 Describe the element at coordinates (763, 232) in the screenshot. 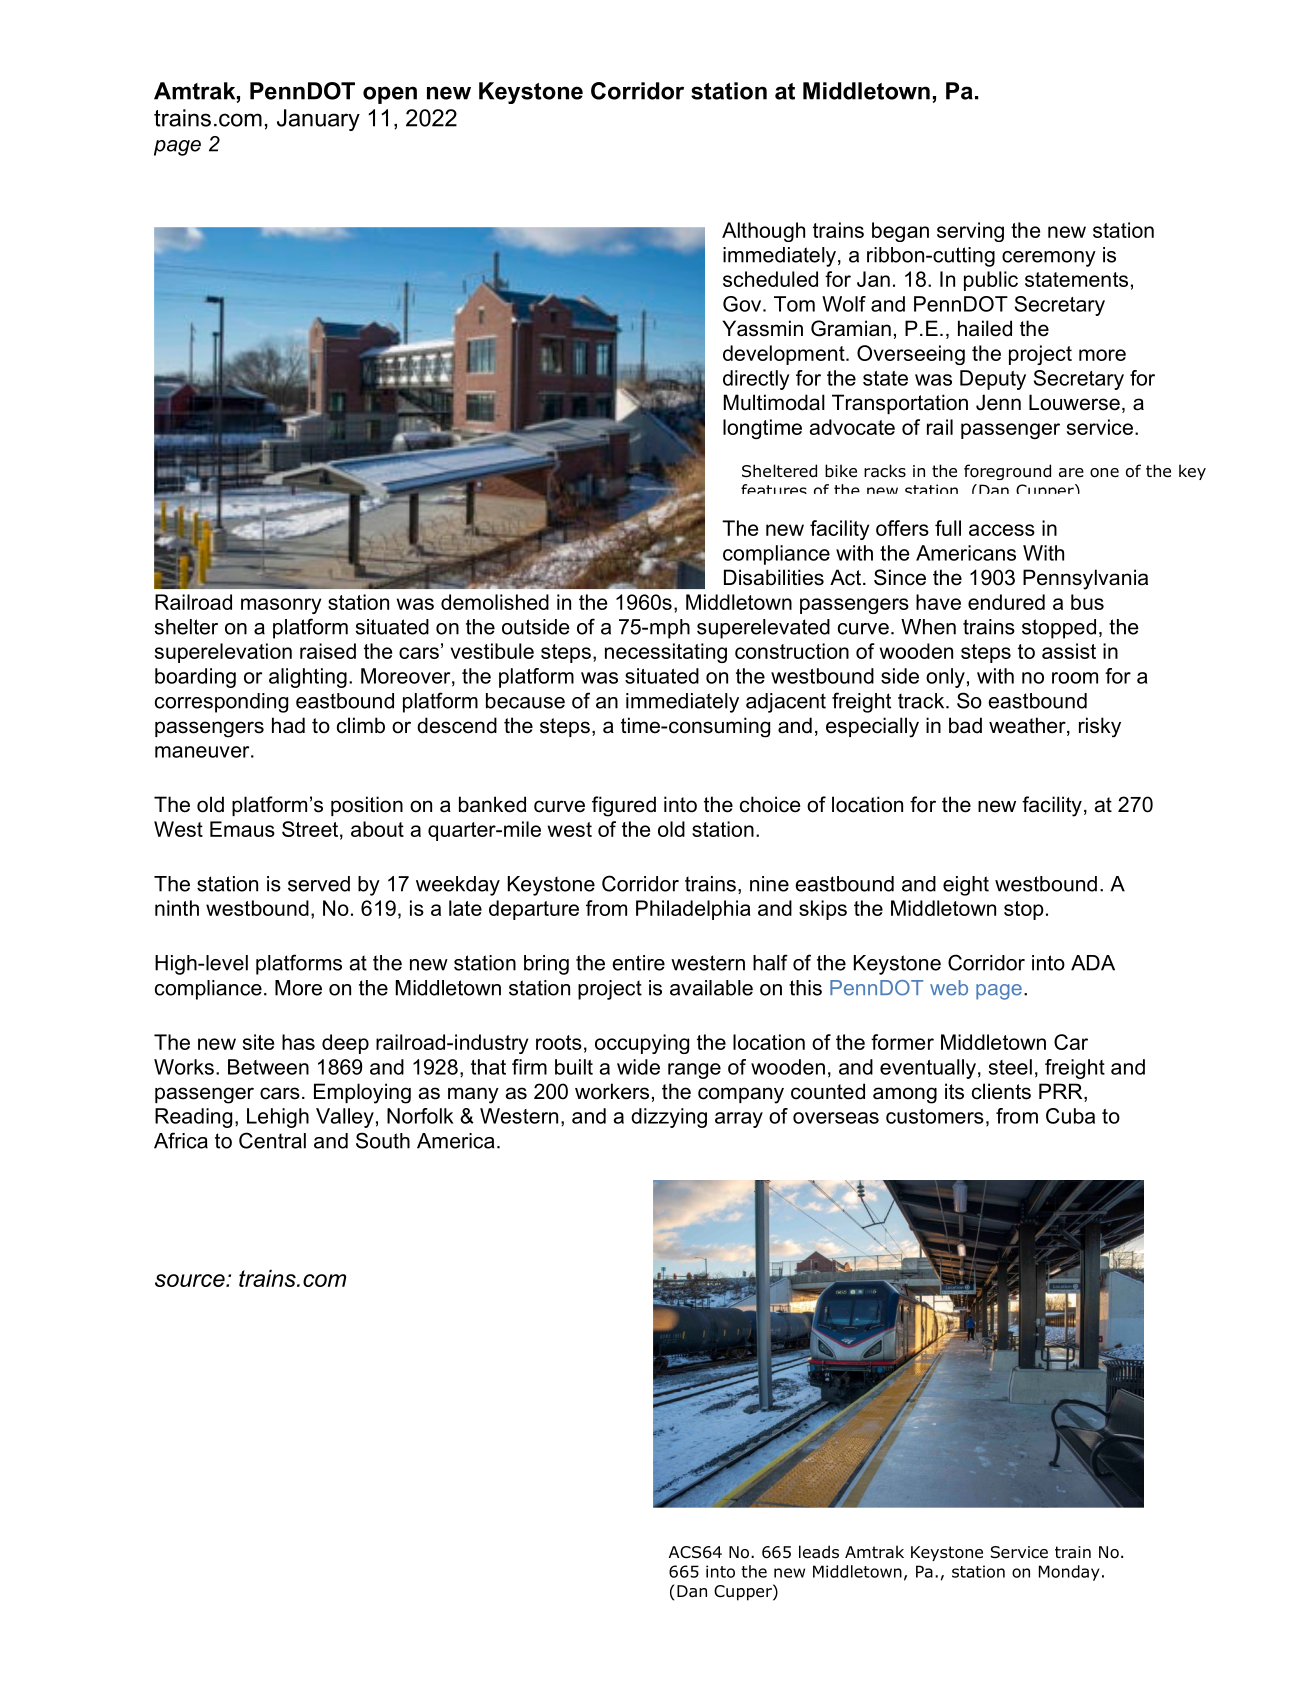

I see `Although` at that location.
